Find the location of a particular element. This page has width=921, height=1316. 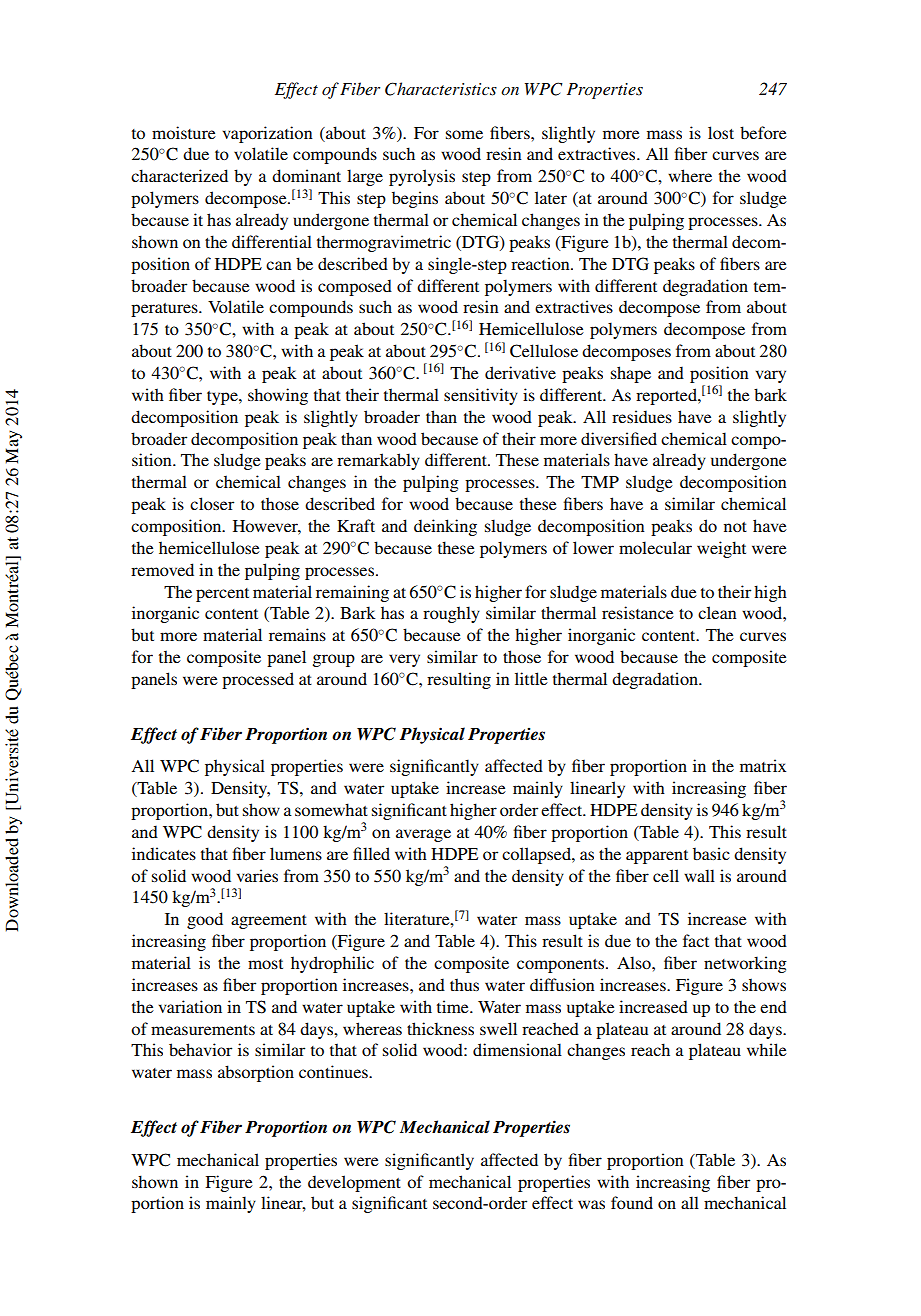

roughly is located at coordinates (451, 614).
